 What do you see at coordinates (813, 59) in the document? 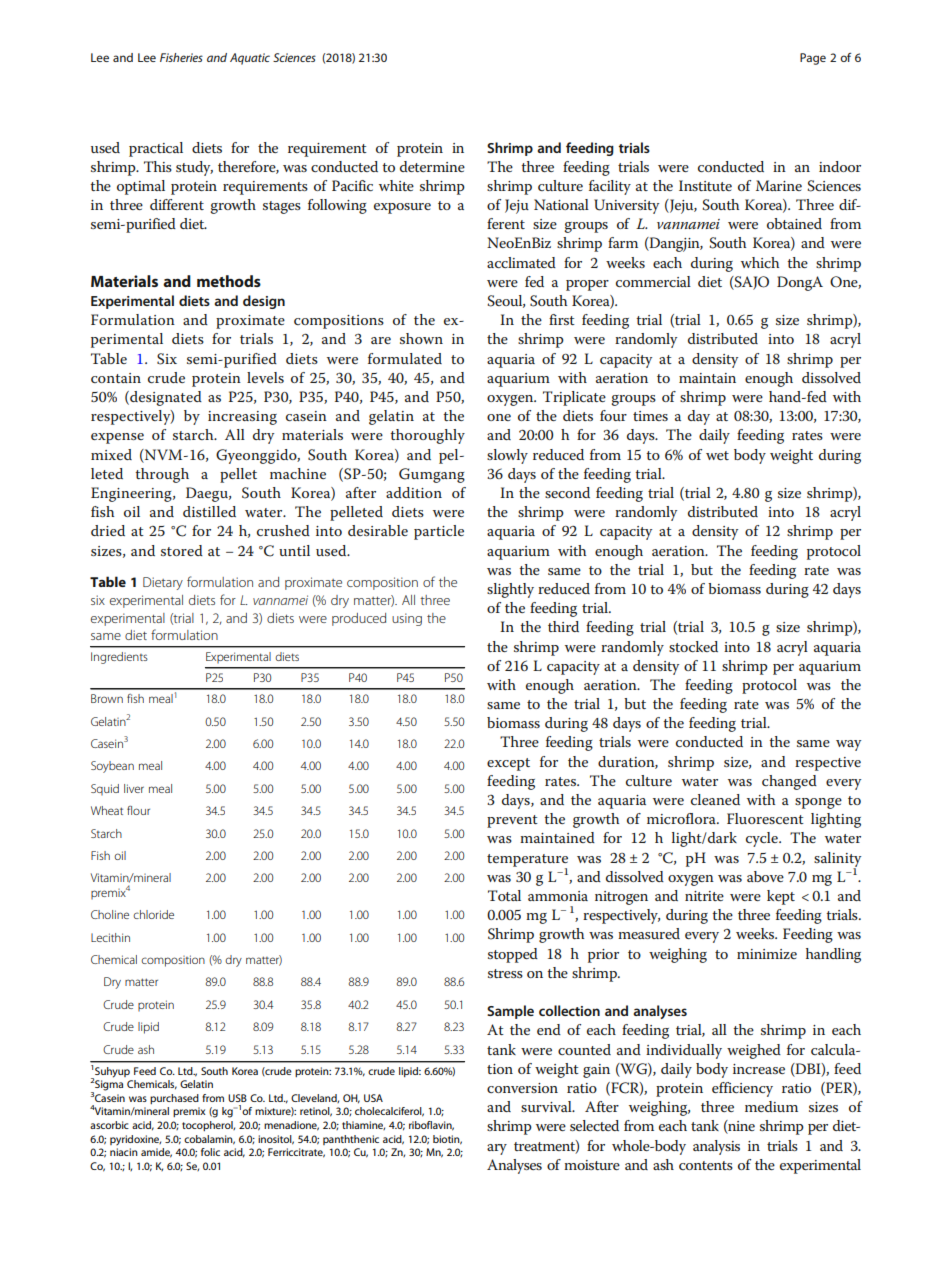
I see `Page` at bounding box center [813, 59].
